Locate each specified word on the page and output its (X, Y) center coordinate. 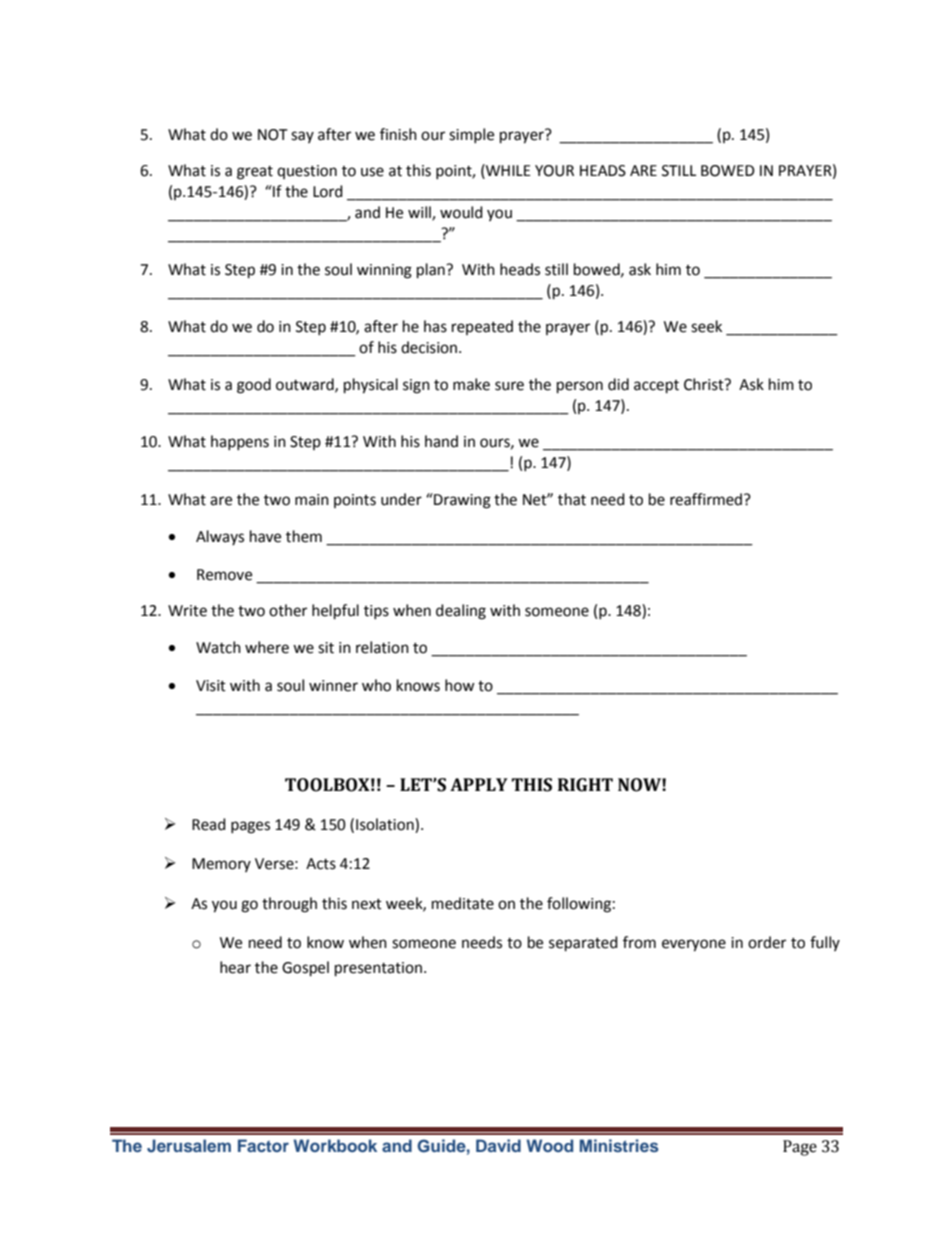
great (255, 173)
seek (706, 326)
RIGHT (585, 785)
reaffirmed (706, 499)
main (312, 500)
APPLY (479, 784)
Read (209, 824)
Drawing (461, 501)
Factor (263, 1145)
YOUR (554, 171)
